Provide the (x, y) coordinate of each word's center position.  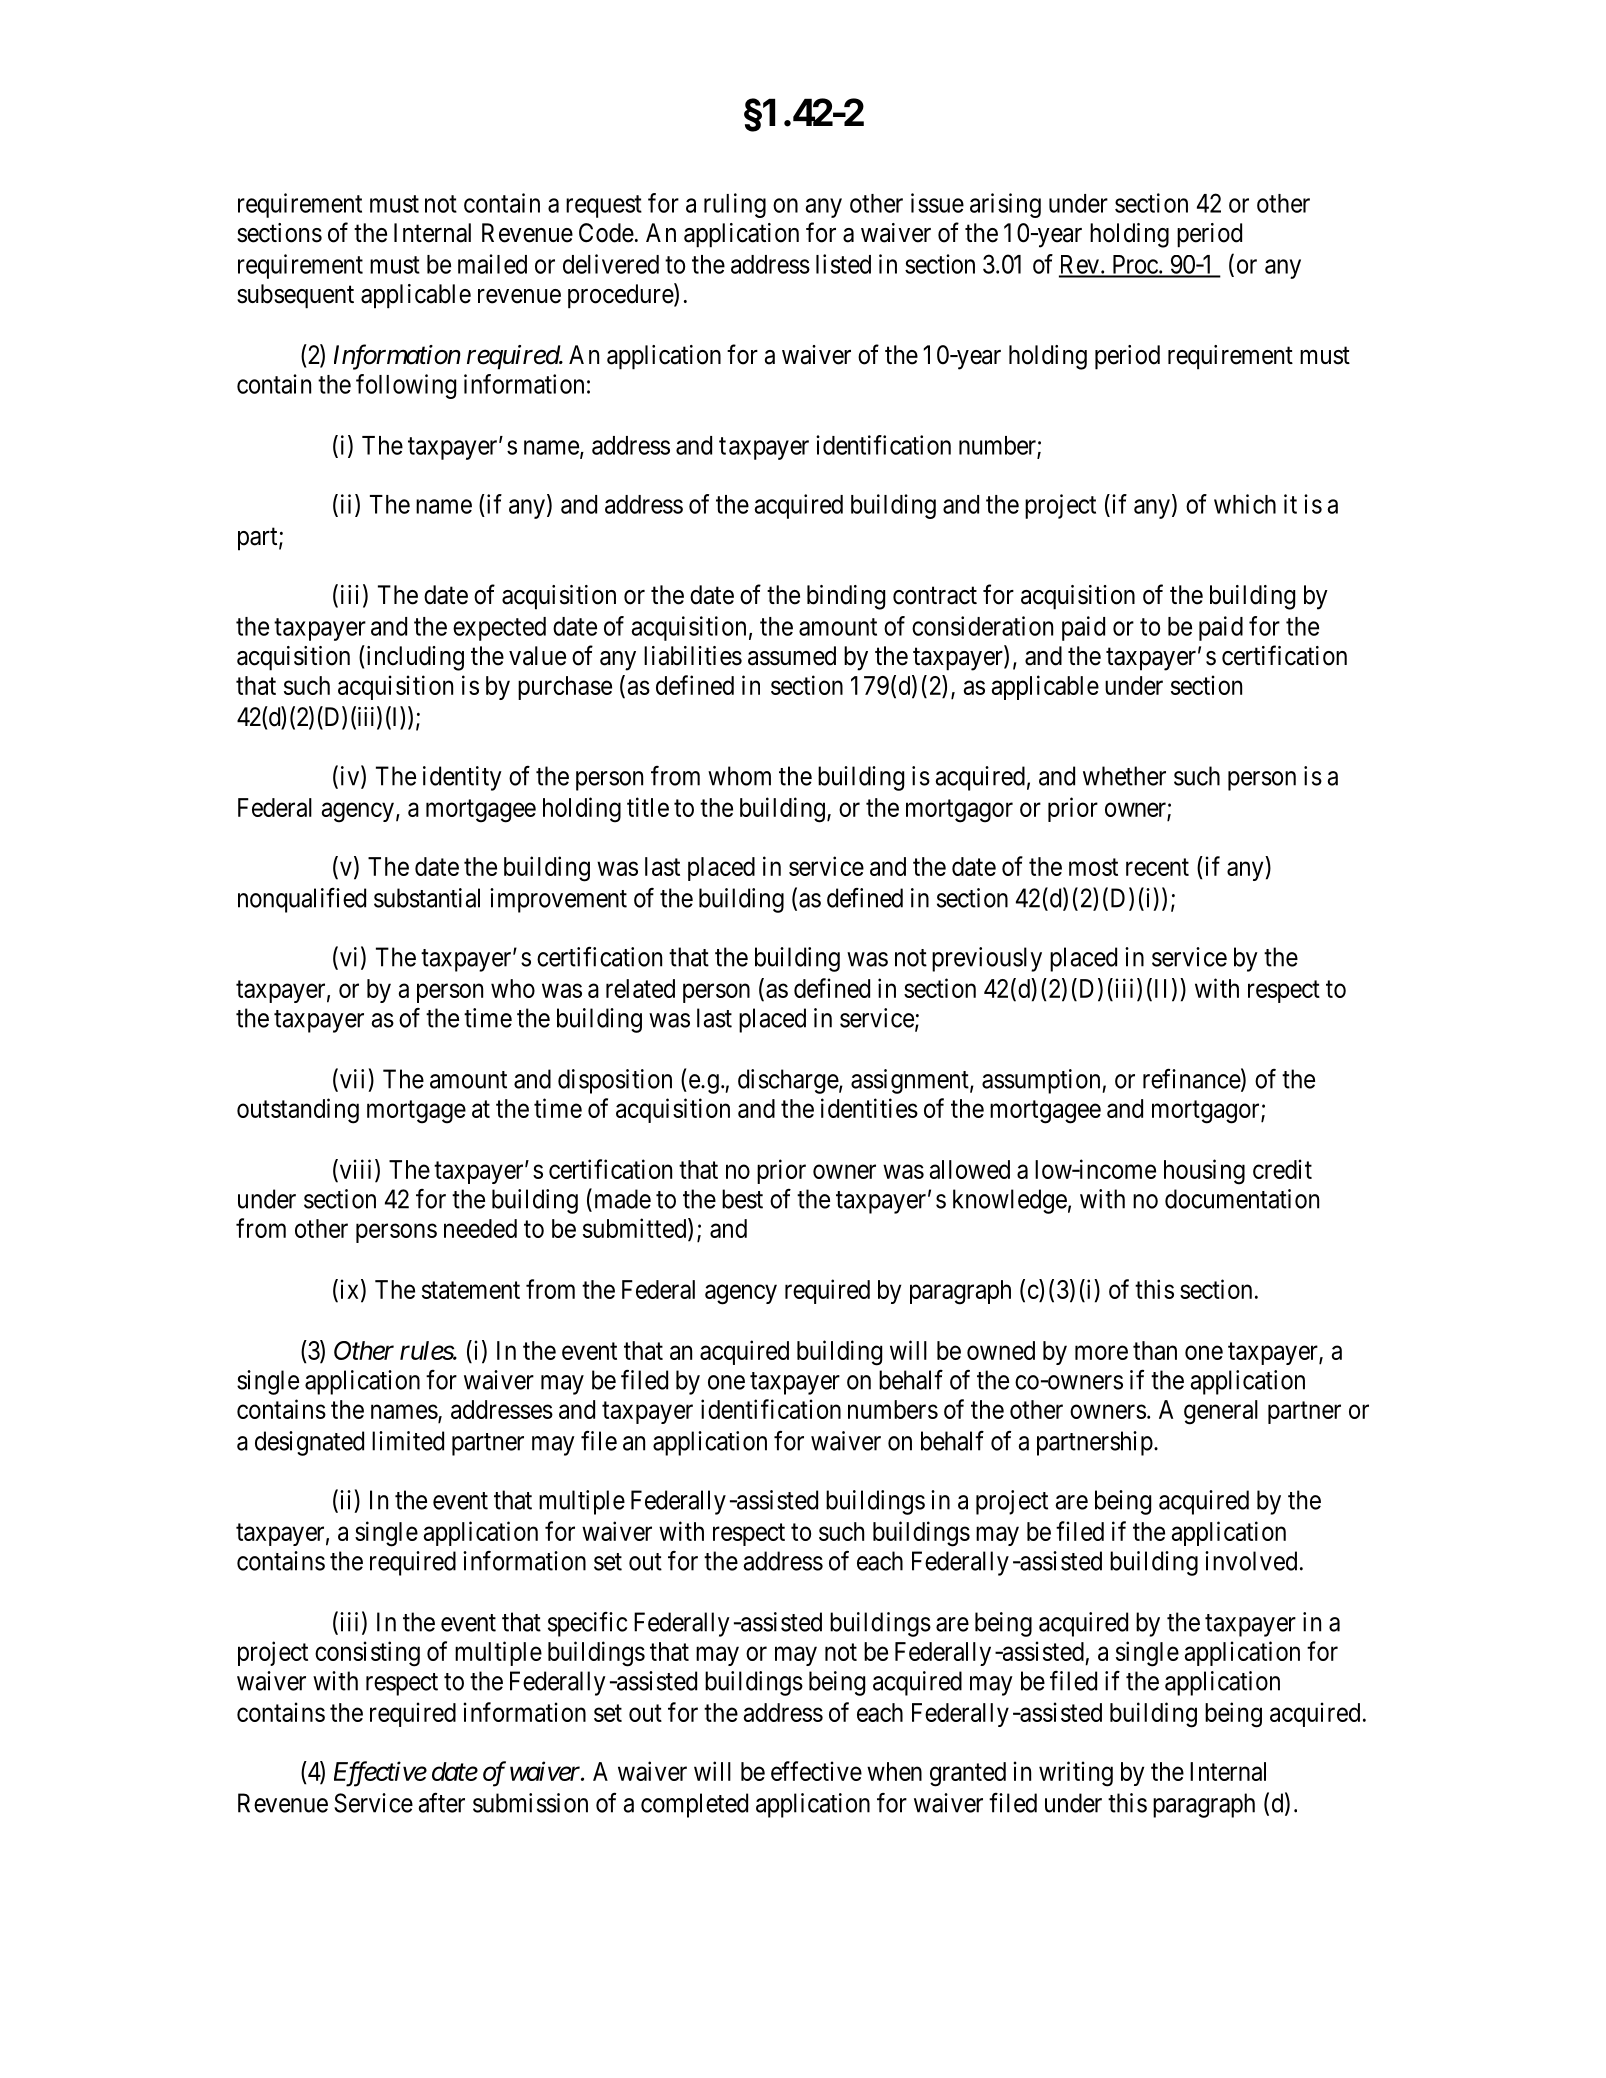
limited (408, 1441)
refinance (1192, 1078)
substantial (427, 898)
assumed (792, 656)
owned (1001, 1350)
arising (1005, 205)
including (414, 658)
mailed (492, 264)
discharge (788, 1081)
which (1245, 504)
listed (843, 264)
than (1155, 1350)
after (441, 1802)
